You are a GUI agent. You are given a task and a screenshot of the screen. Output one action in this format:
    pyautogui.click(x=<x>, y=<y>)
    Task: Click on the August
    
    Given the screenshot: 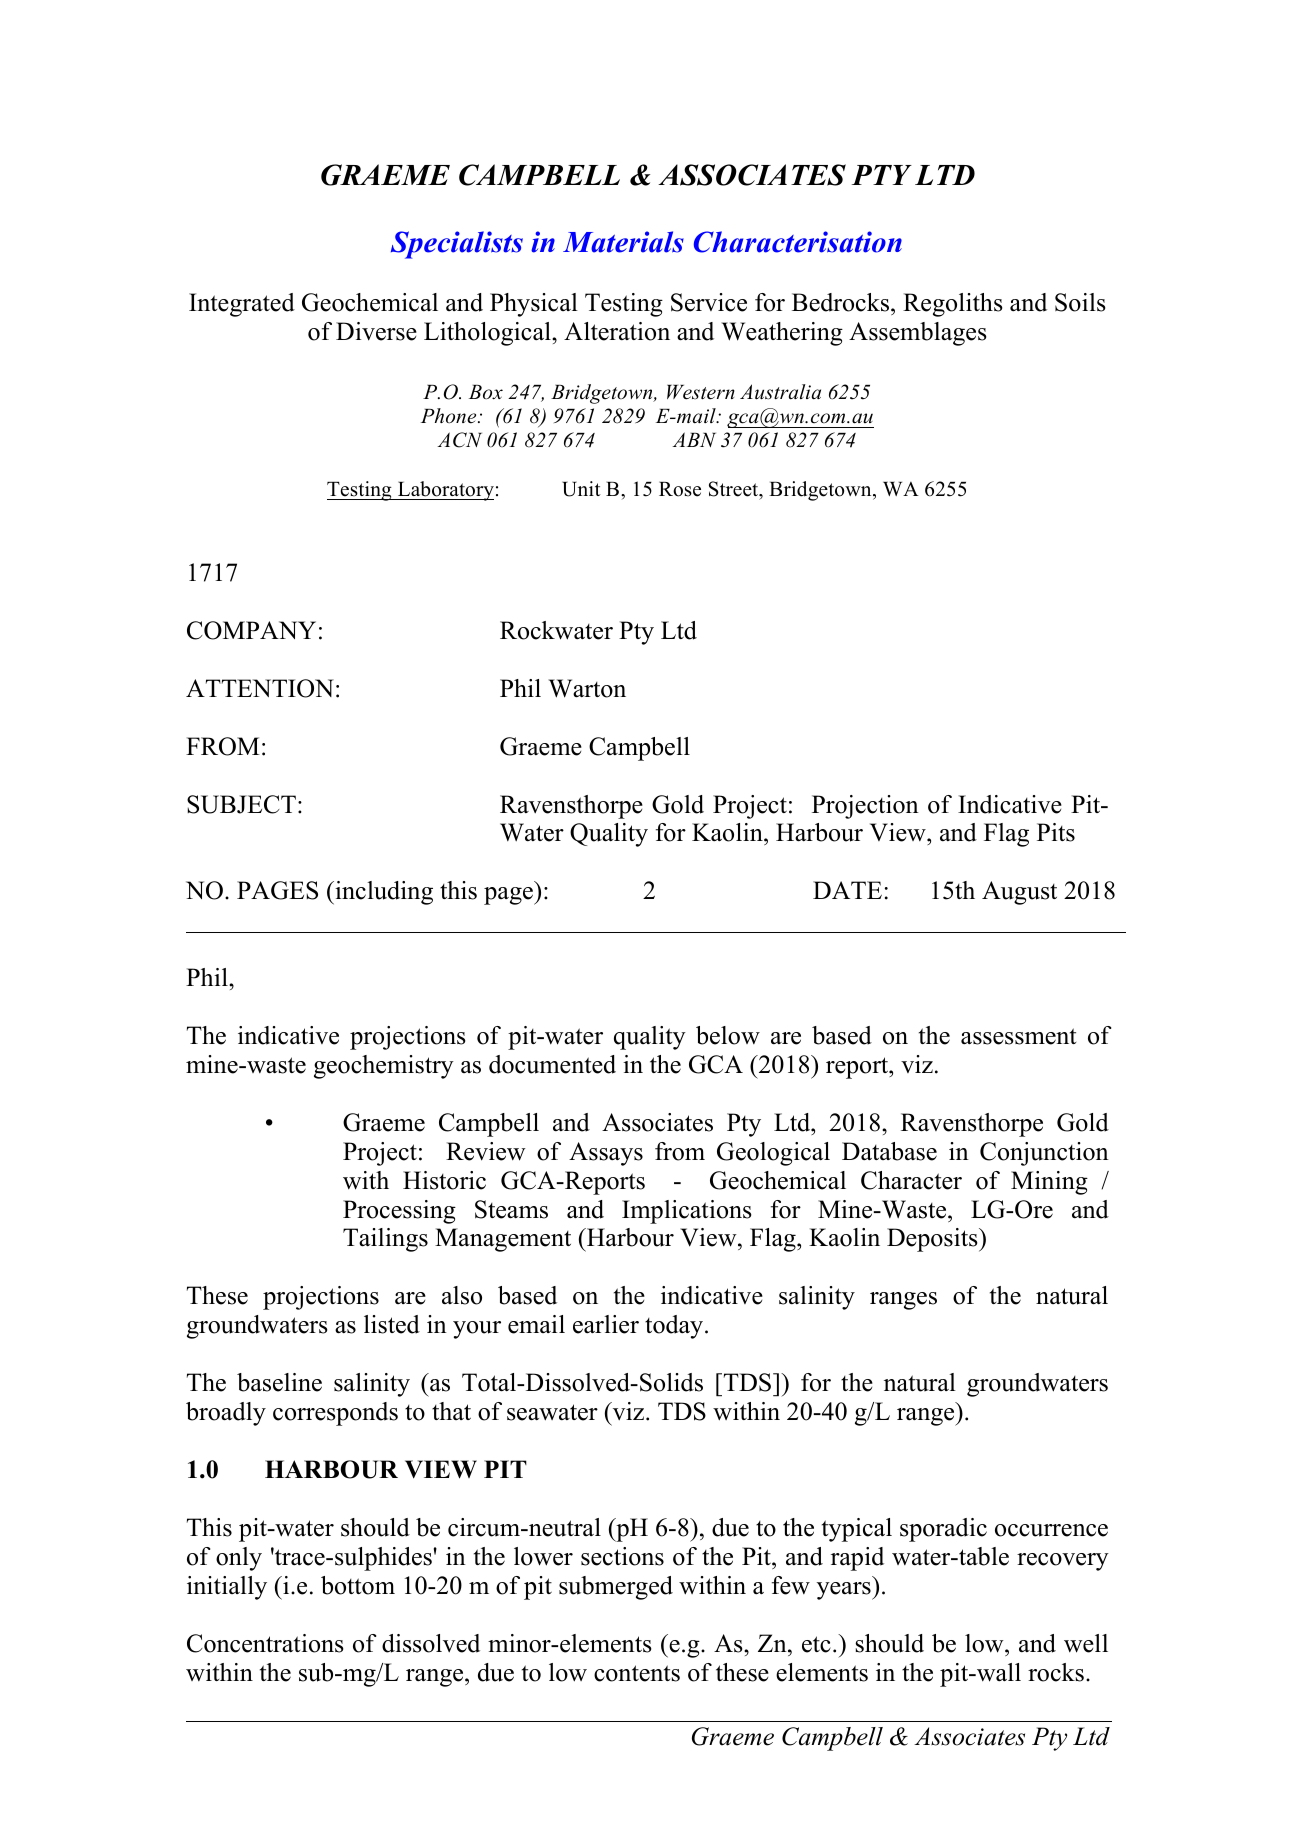 What is the action you would take?
    pyautogui.click(x=1019, y=893)
